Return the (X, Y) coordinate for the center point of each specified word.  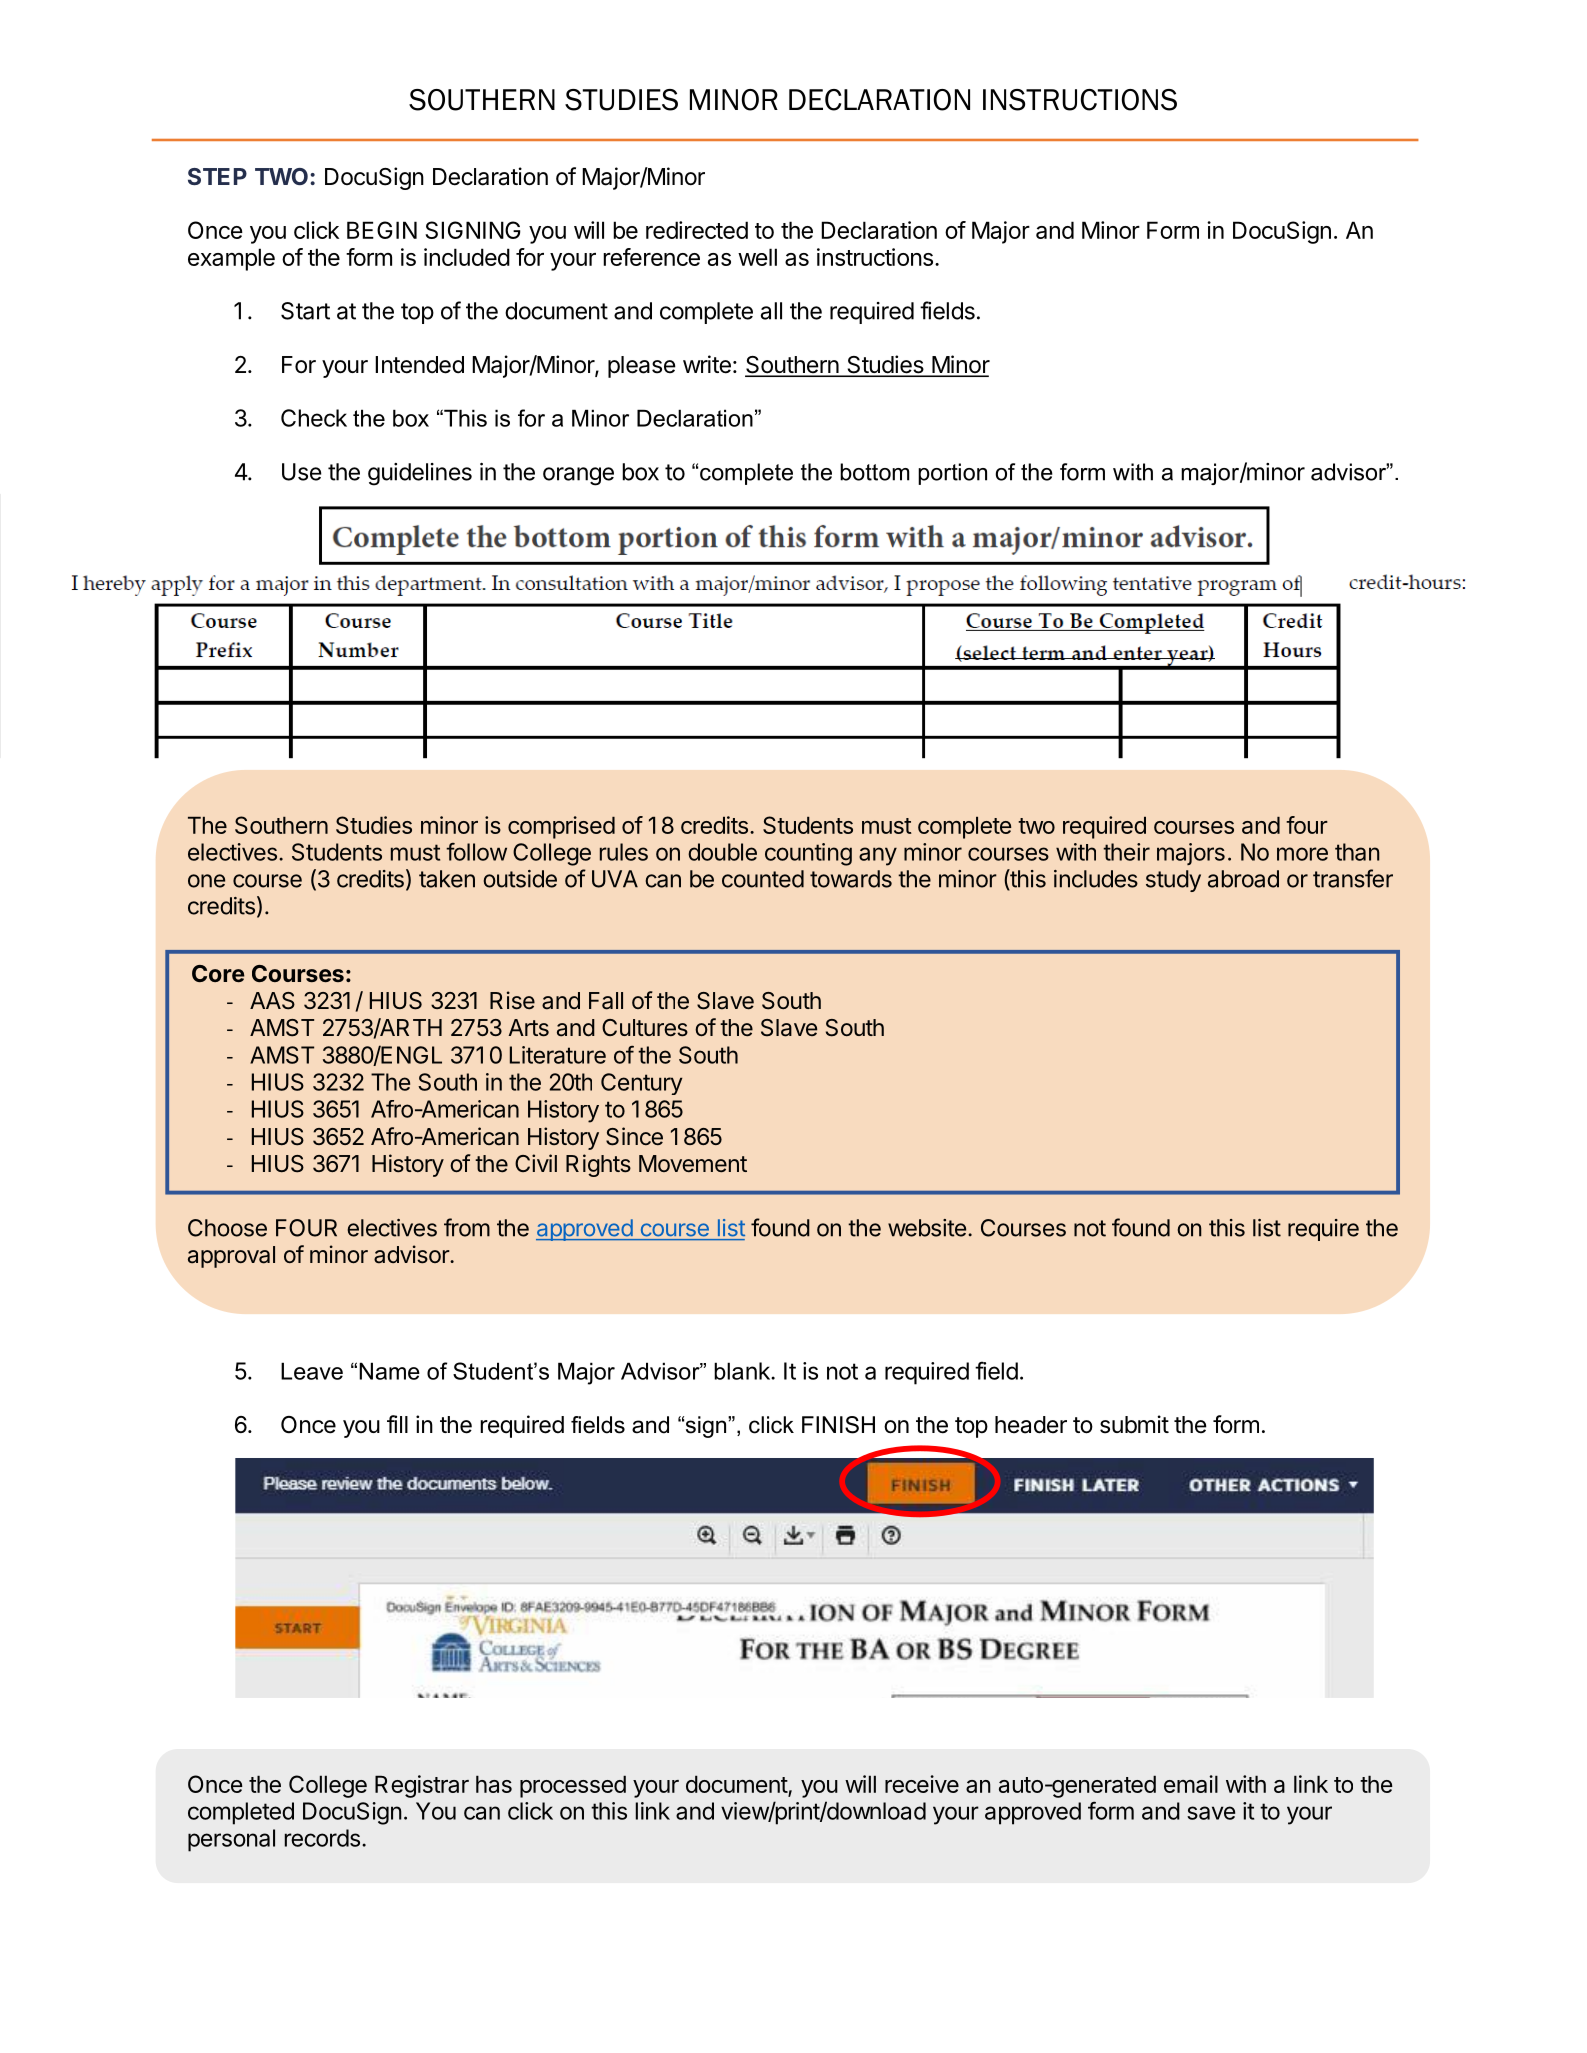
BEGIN (382, 230)
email (1191, 1784)
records (322, 1838)
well (757, 257)
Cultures (645, 1028)
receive (922, 1784)
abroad (1243, 879)
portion (952, 474)
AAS (272, 1001)
